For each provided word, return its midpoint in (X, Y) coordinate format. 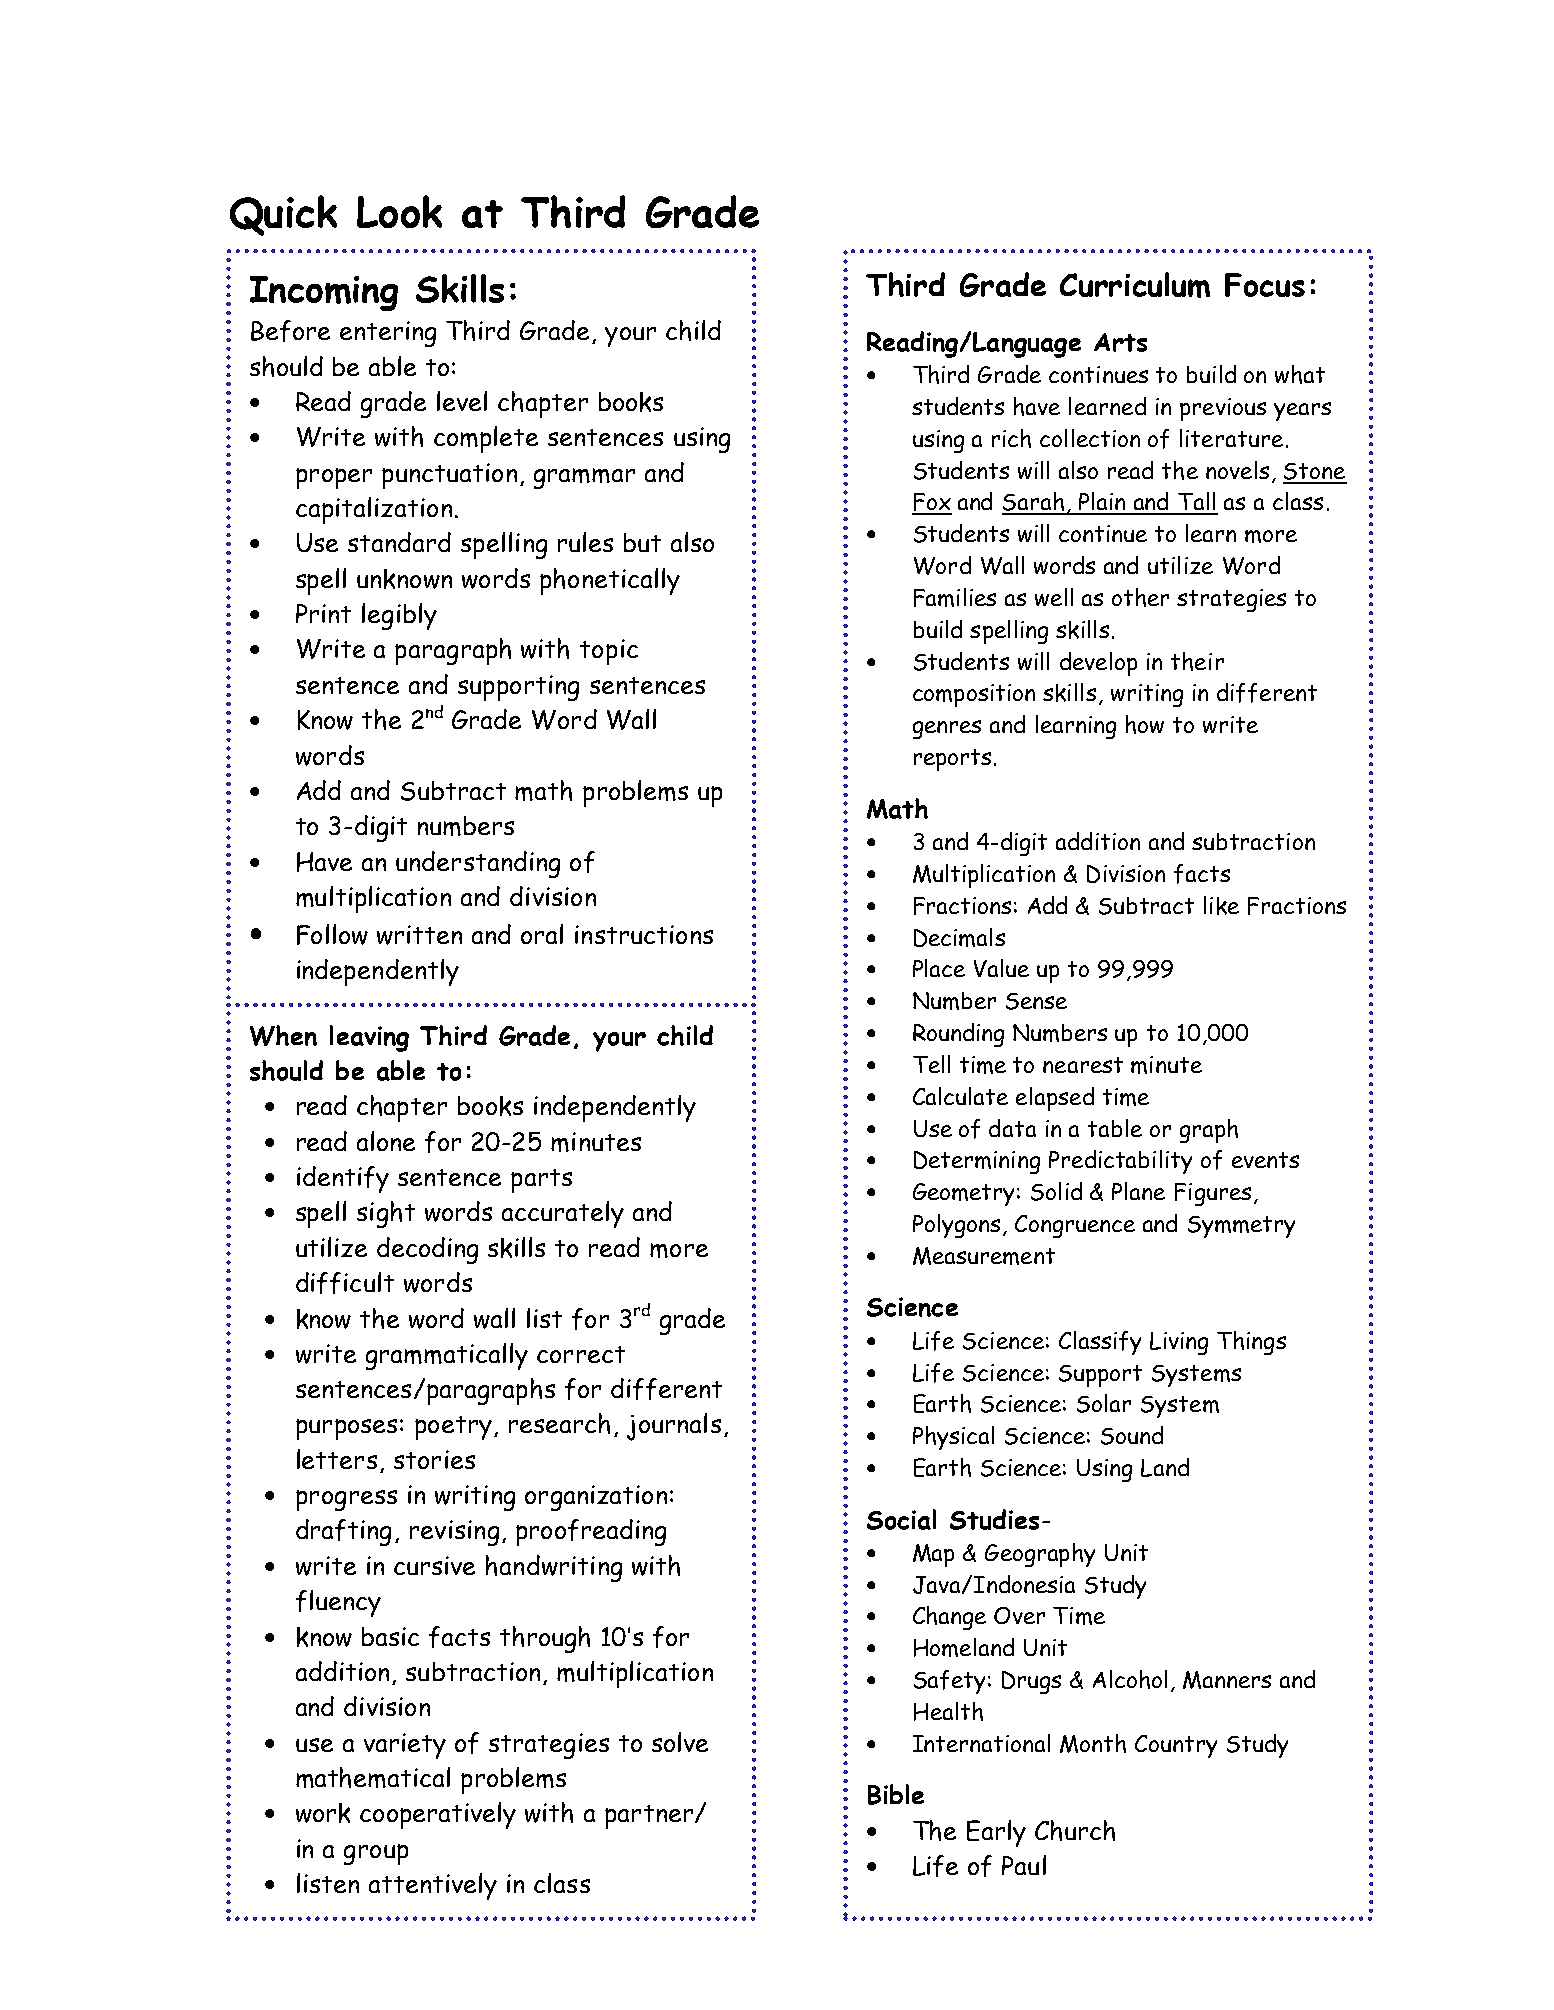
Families (955, 597)
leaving (369, 1038)
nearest (1083, 1065)
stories (434, 1459)
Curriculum (1135, 285)
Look (399, 211)
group (376, 1854)
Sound (1132, 1435)
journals (674, 1427)
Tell (931, 1064)
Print (323, 613)
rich (1011, 438)
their (1197, 661)
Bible (896, 1794)
